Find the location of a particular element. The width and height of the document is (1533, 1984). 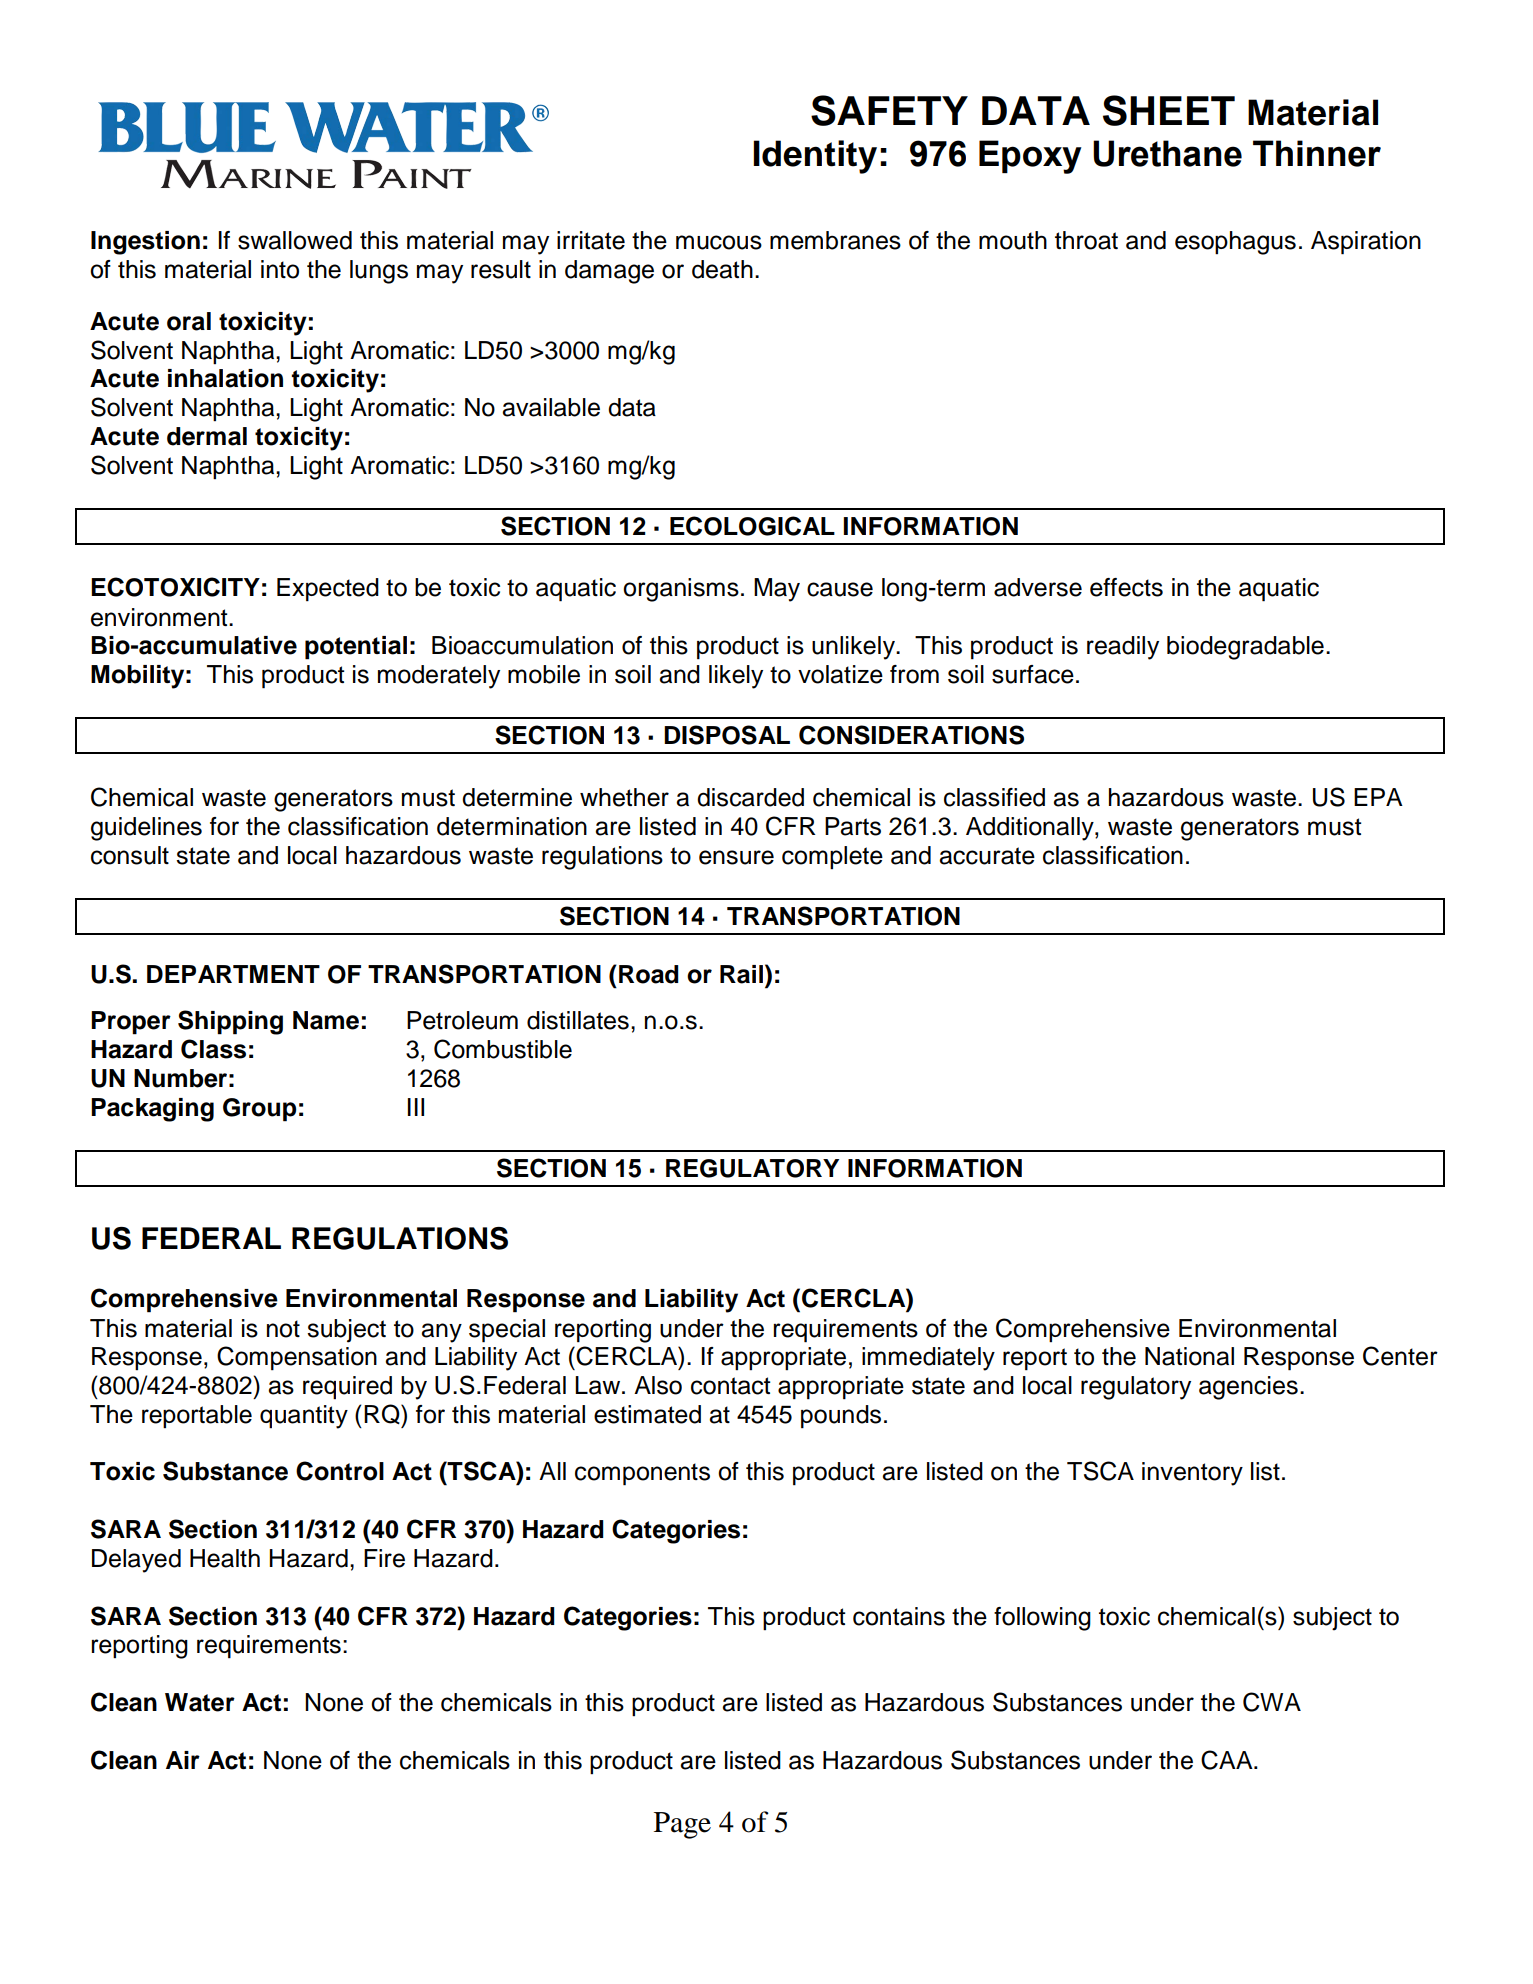

agencies is located at coordinates (1248, 1388).
